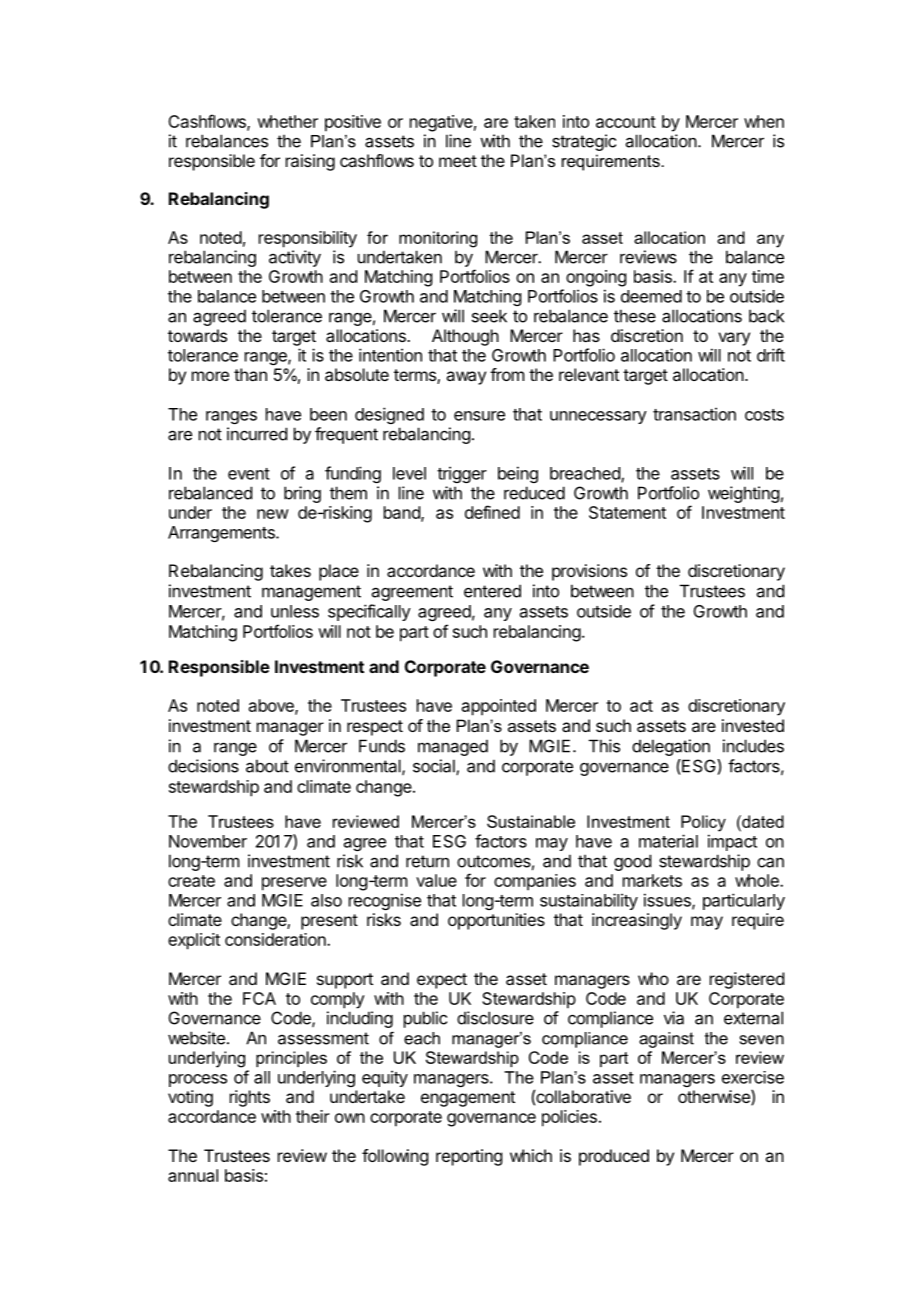  I want to click on whether, so click(287, 121).
